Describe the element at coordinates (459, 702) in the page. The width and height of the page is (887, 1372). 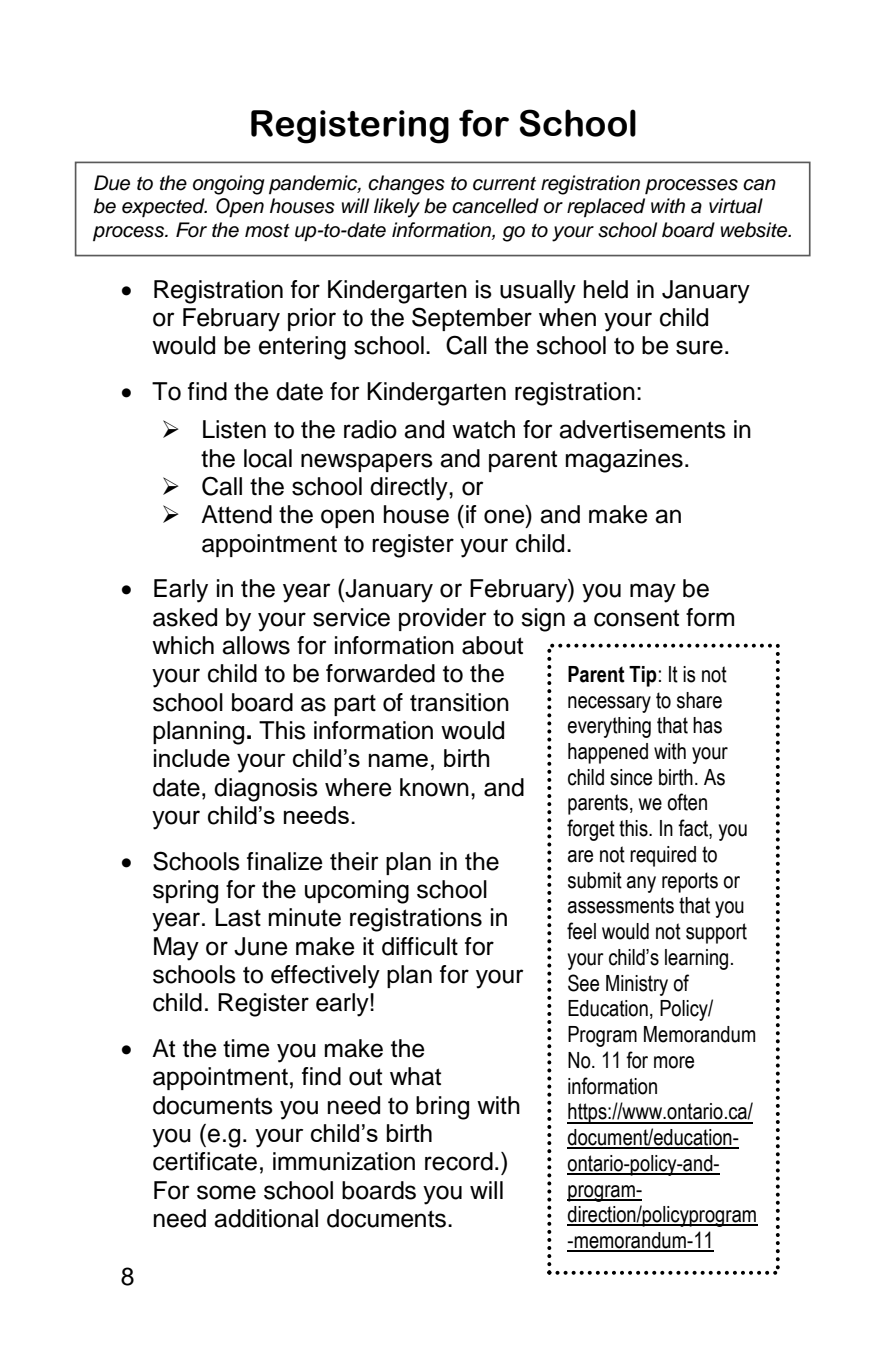
I see `transition` at that location.
